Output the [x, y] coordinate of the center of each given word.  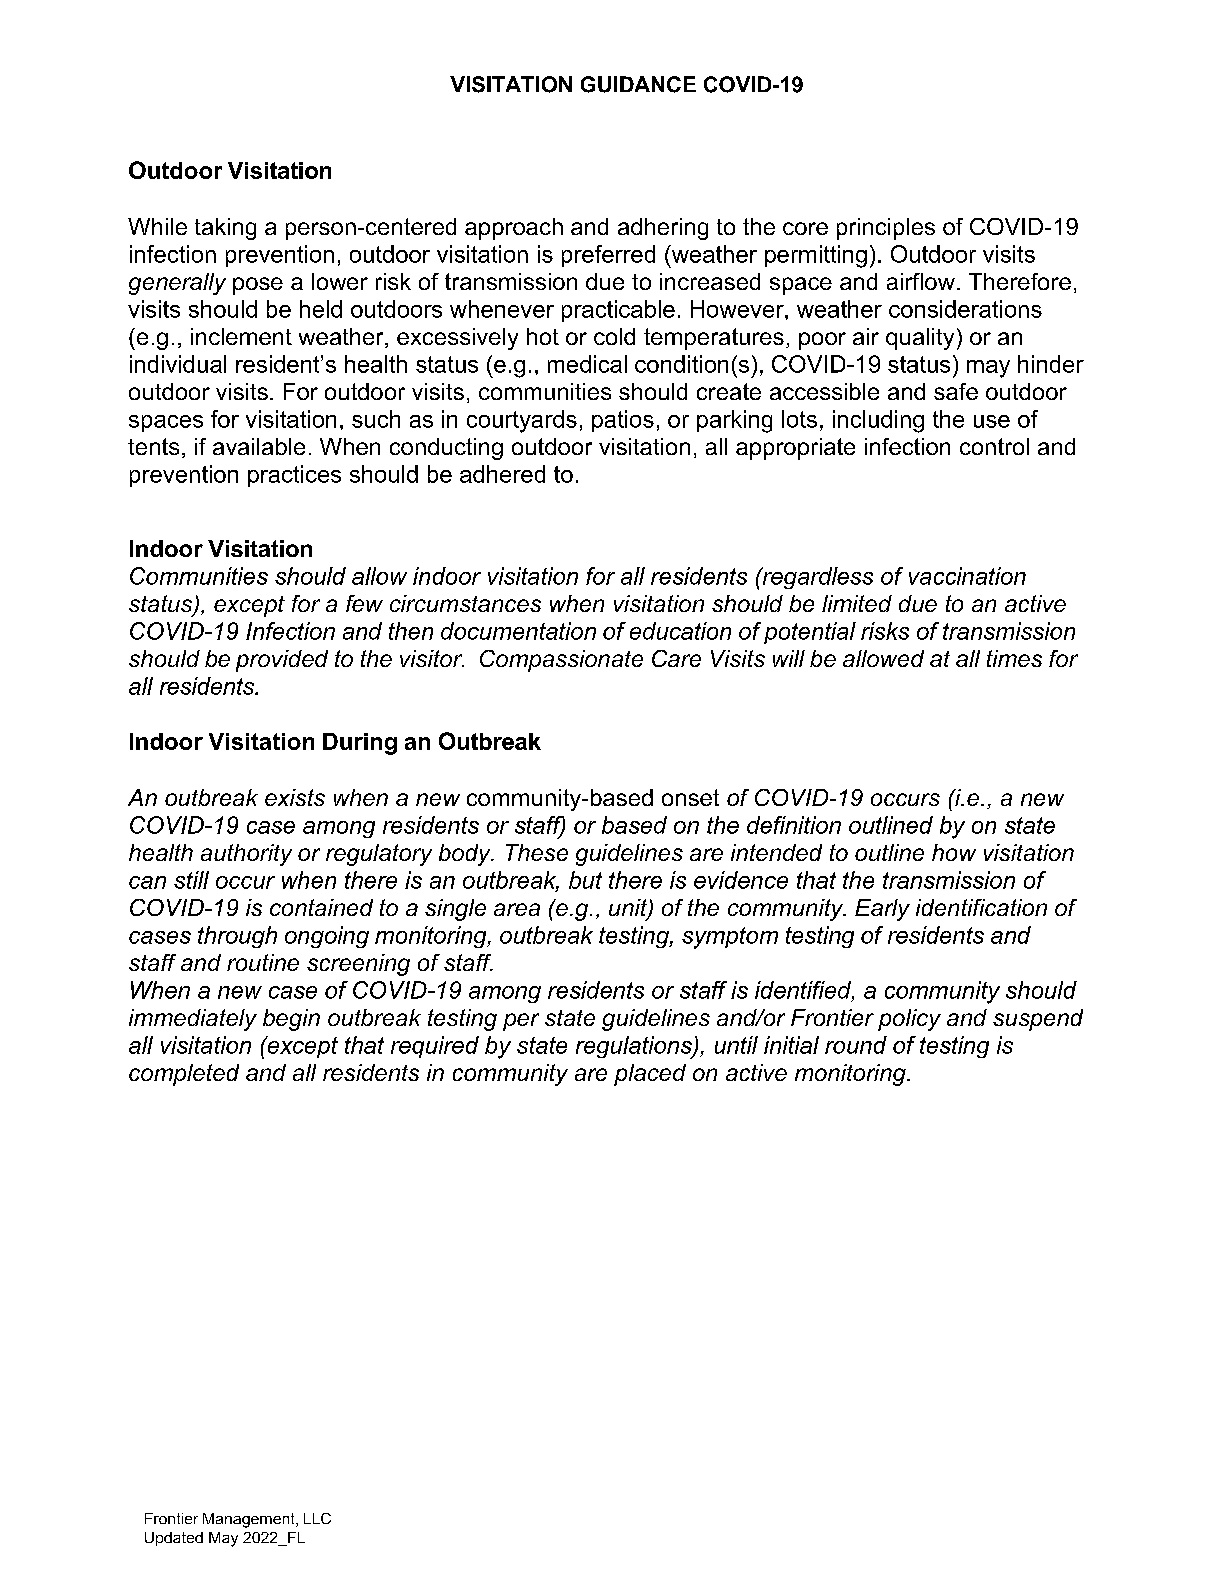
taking [225, 229]
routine [263, 962]
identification [981, 907]
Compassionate [561, 661]
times [1014, 658]
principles [886, 229]
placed [650, 1075]
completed [184, 1075]
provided [282, 661]
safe [956, 391]
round [856, 1045]
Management [250, 1520]
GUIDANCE [638, 84]
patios [623, 421]
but [585, 880]
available [259, 446]
